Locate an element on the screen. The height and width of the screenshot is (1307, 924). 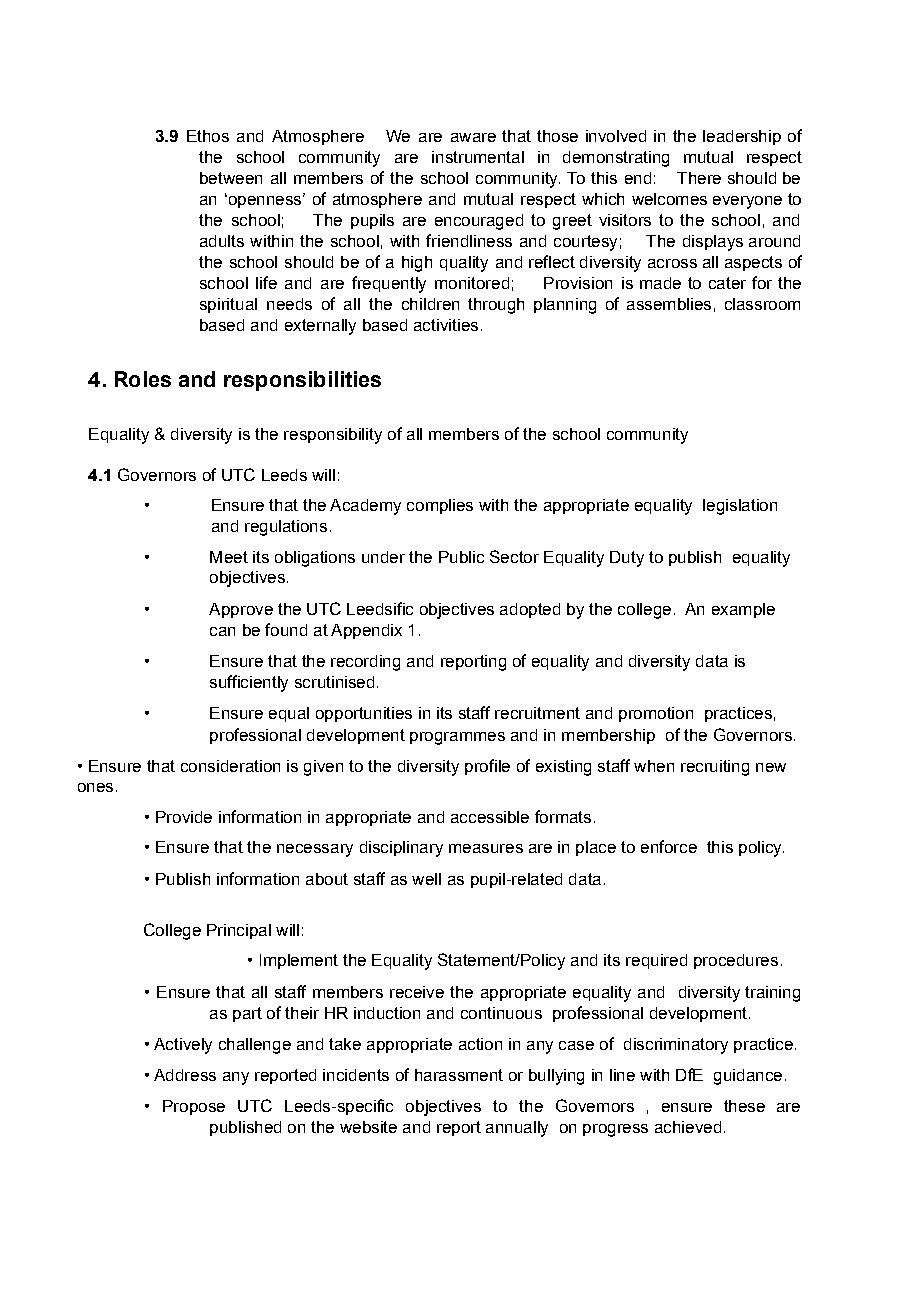
instrumental is located at coordinates (478, 157).
